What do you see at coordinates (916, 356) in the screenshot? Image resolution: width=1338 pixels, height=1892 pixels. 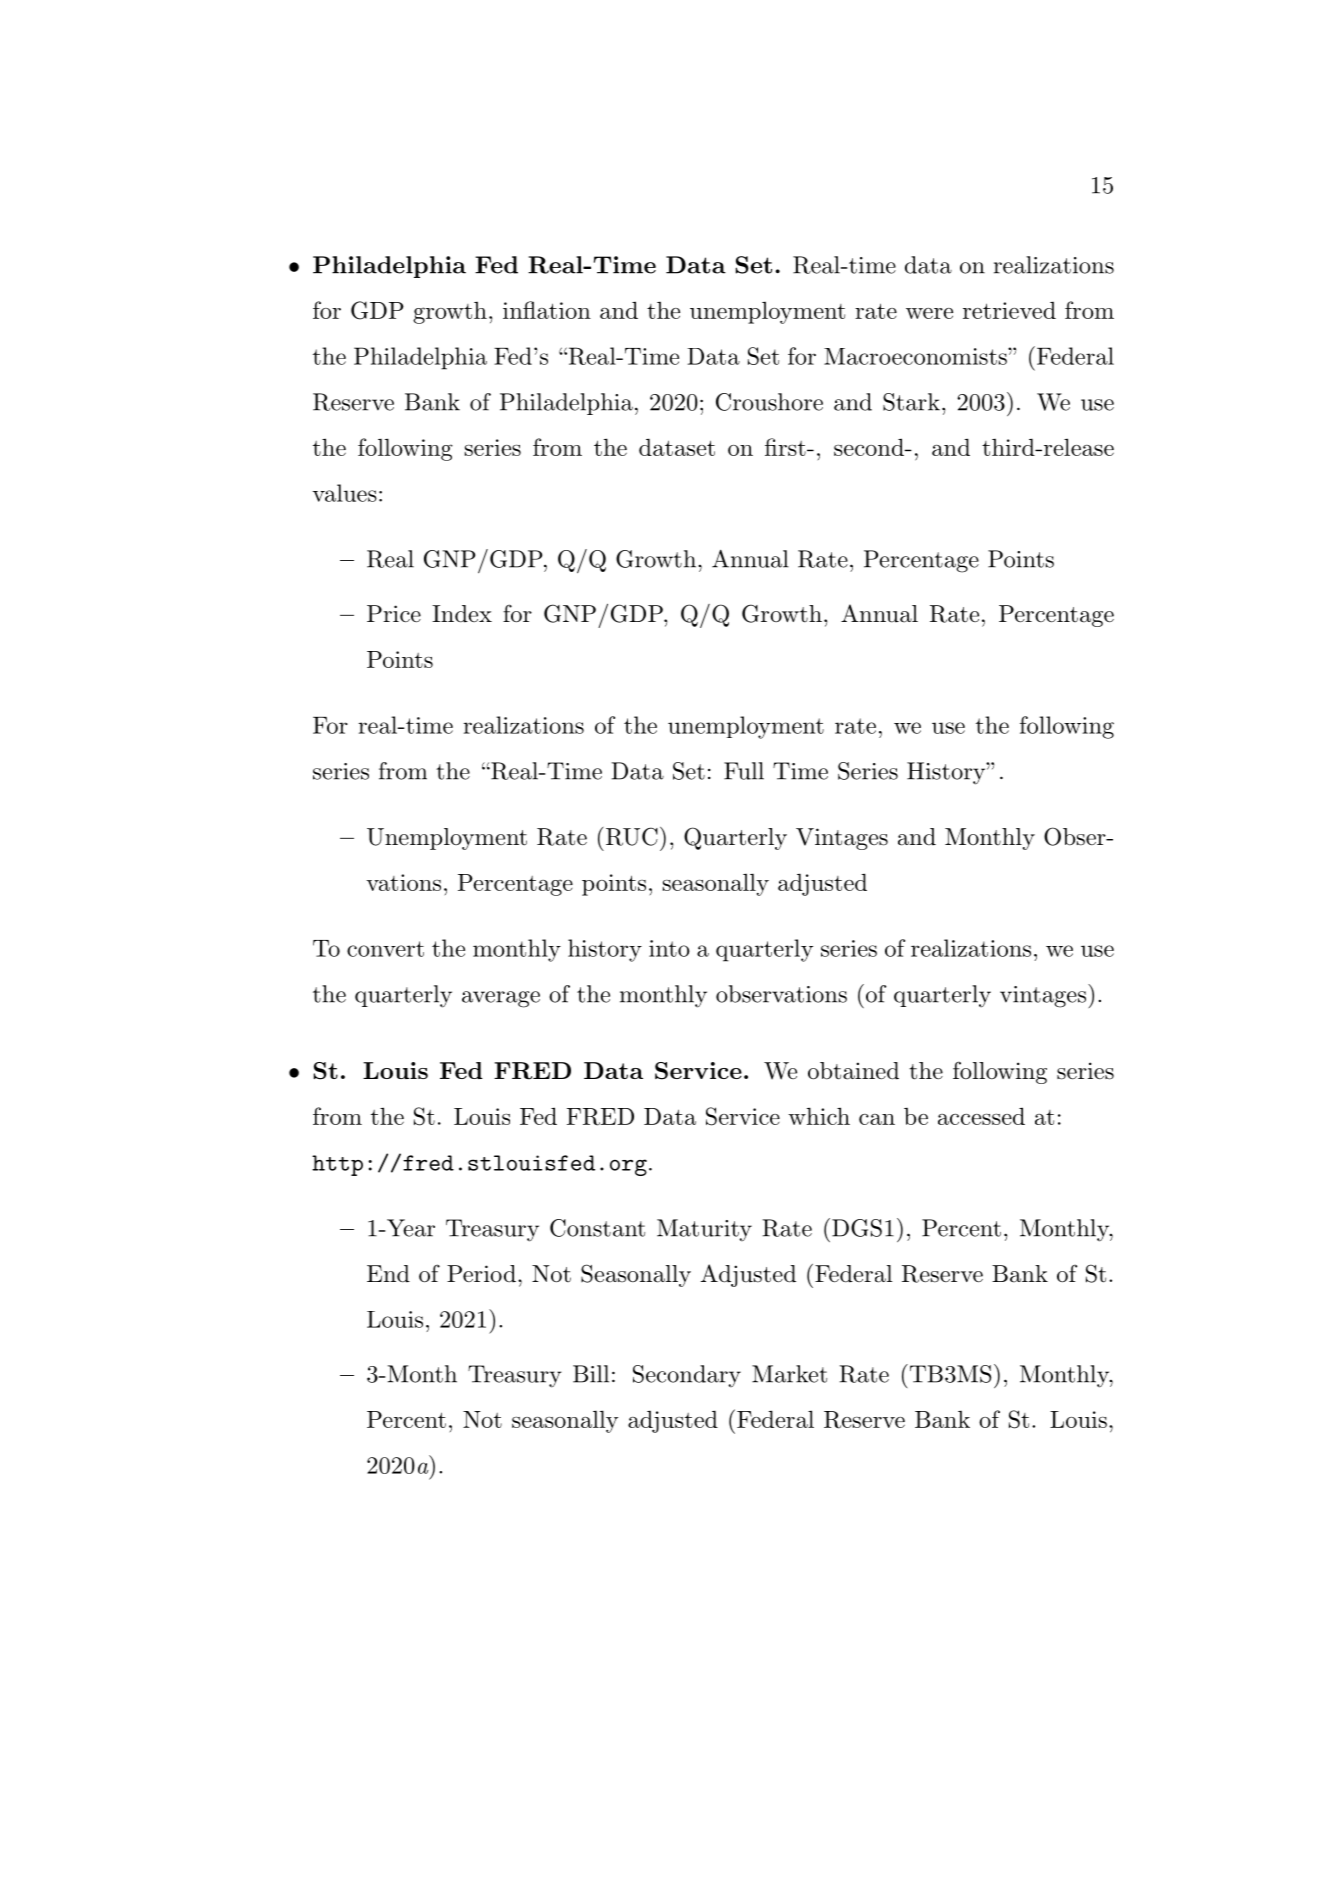 I see `Macroeconomists` at bounding box center [916, 356].
